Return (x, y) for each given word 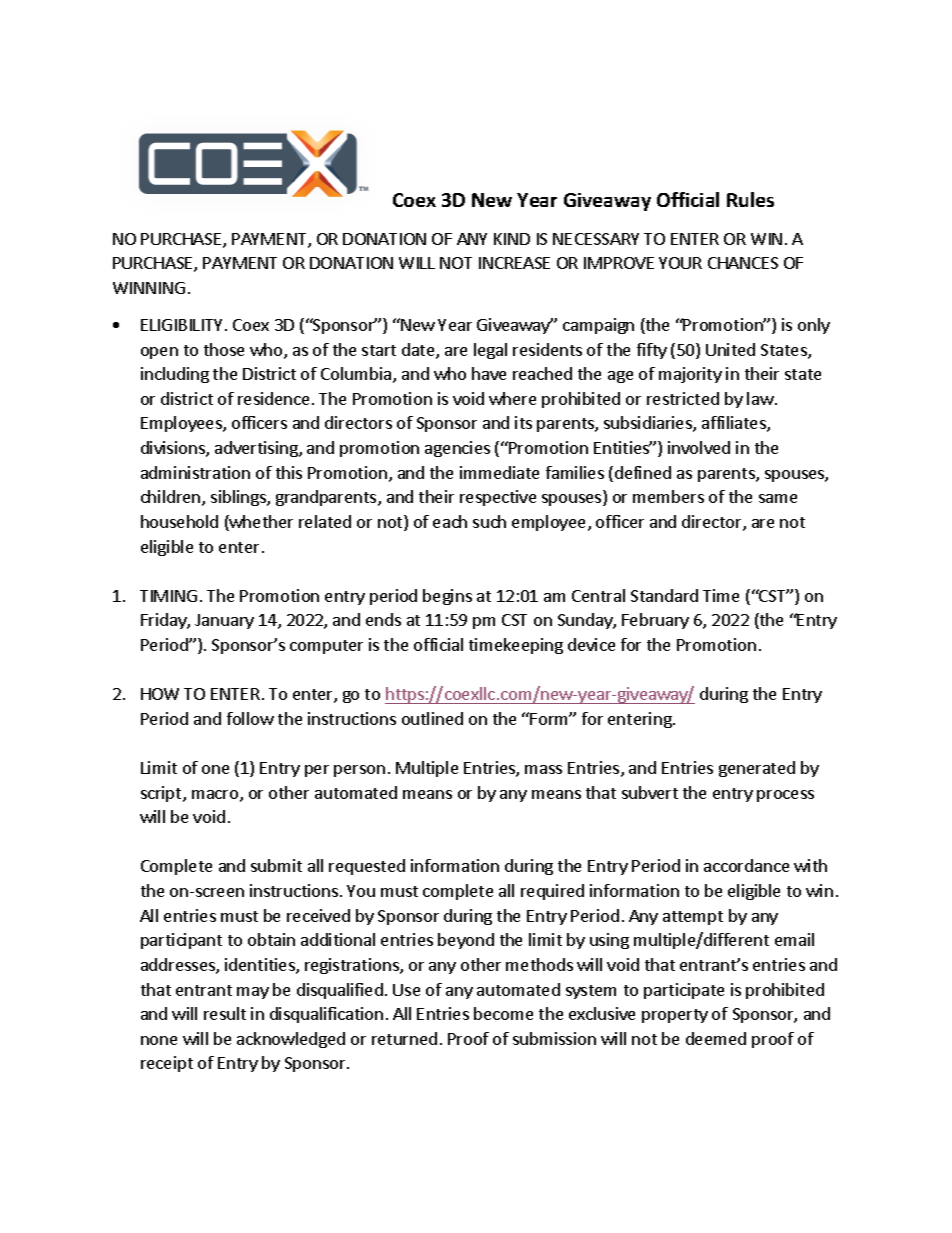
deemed (716, 1038)
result (225, 1013)
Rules (750, 199)
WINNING (149, 288)
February (655, 621)
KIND (512, 239)
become (503, 1013)
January (224, 621)
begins (447, 597)
